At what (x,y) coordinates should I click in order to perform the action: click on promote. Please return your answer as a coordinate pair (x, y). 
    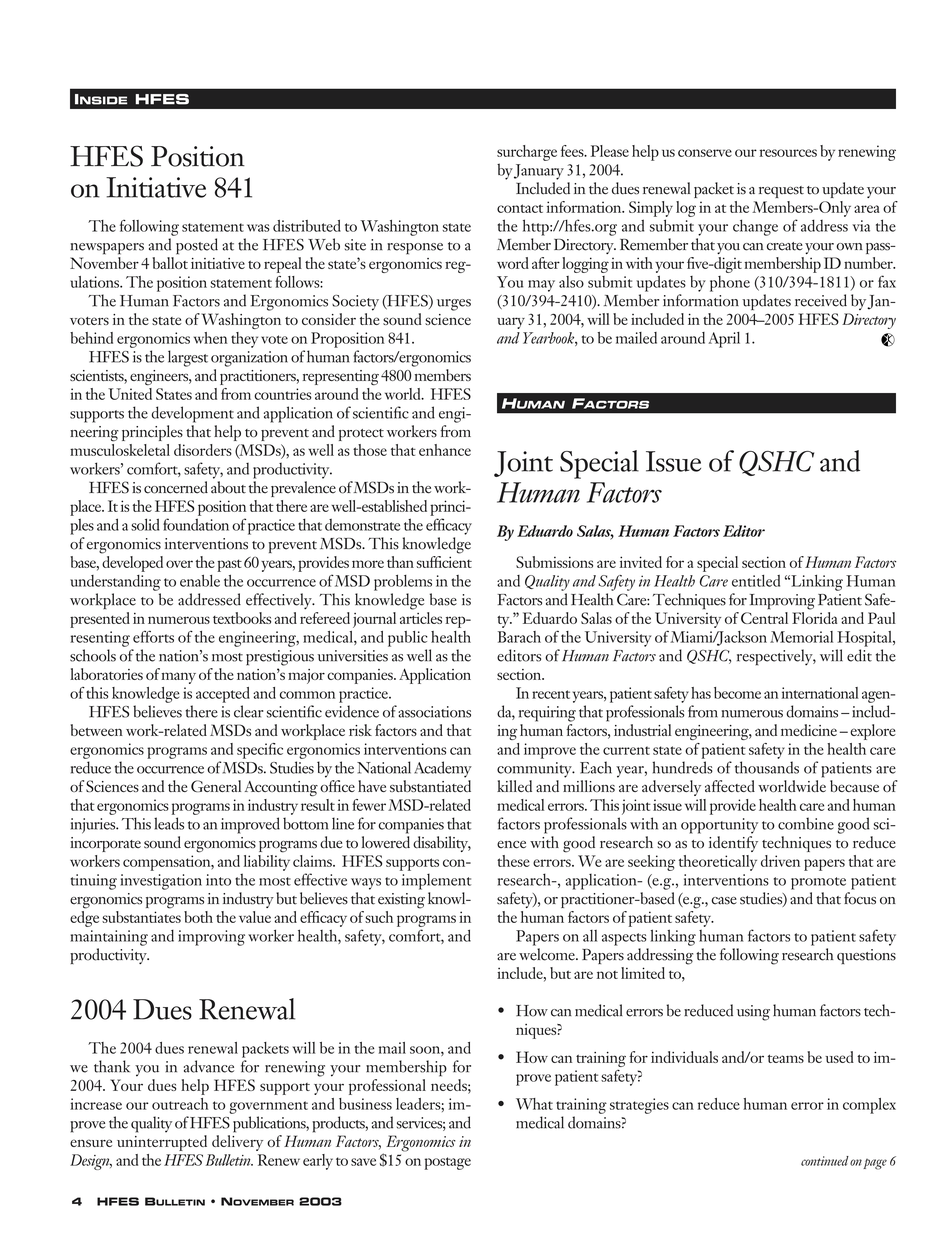
    Looking at the image, I should click on (818, 883).
